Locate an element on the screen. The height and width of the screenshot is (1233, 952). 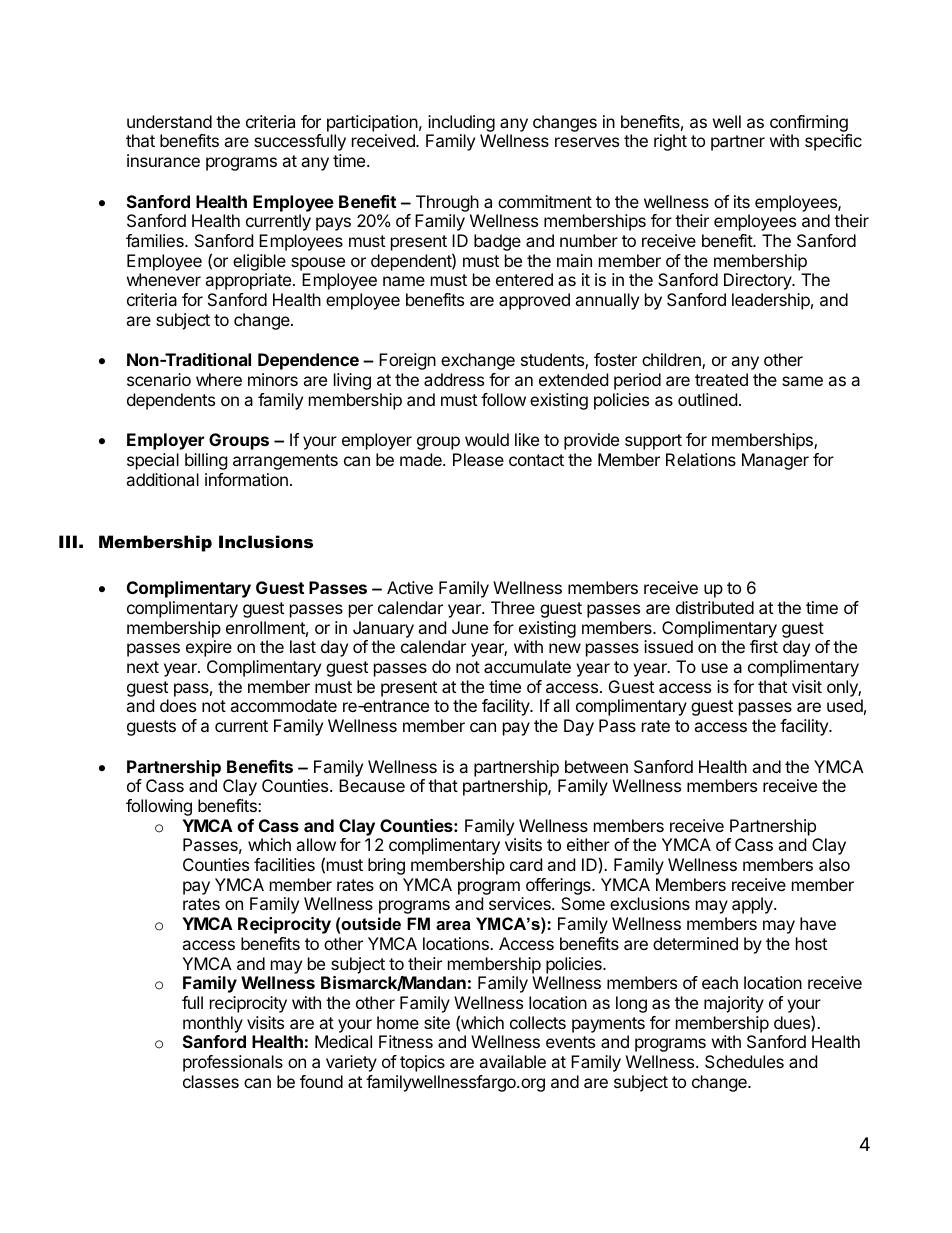
insurance is located at coordinates (163, 160).
